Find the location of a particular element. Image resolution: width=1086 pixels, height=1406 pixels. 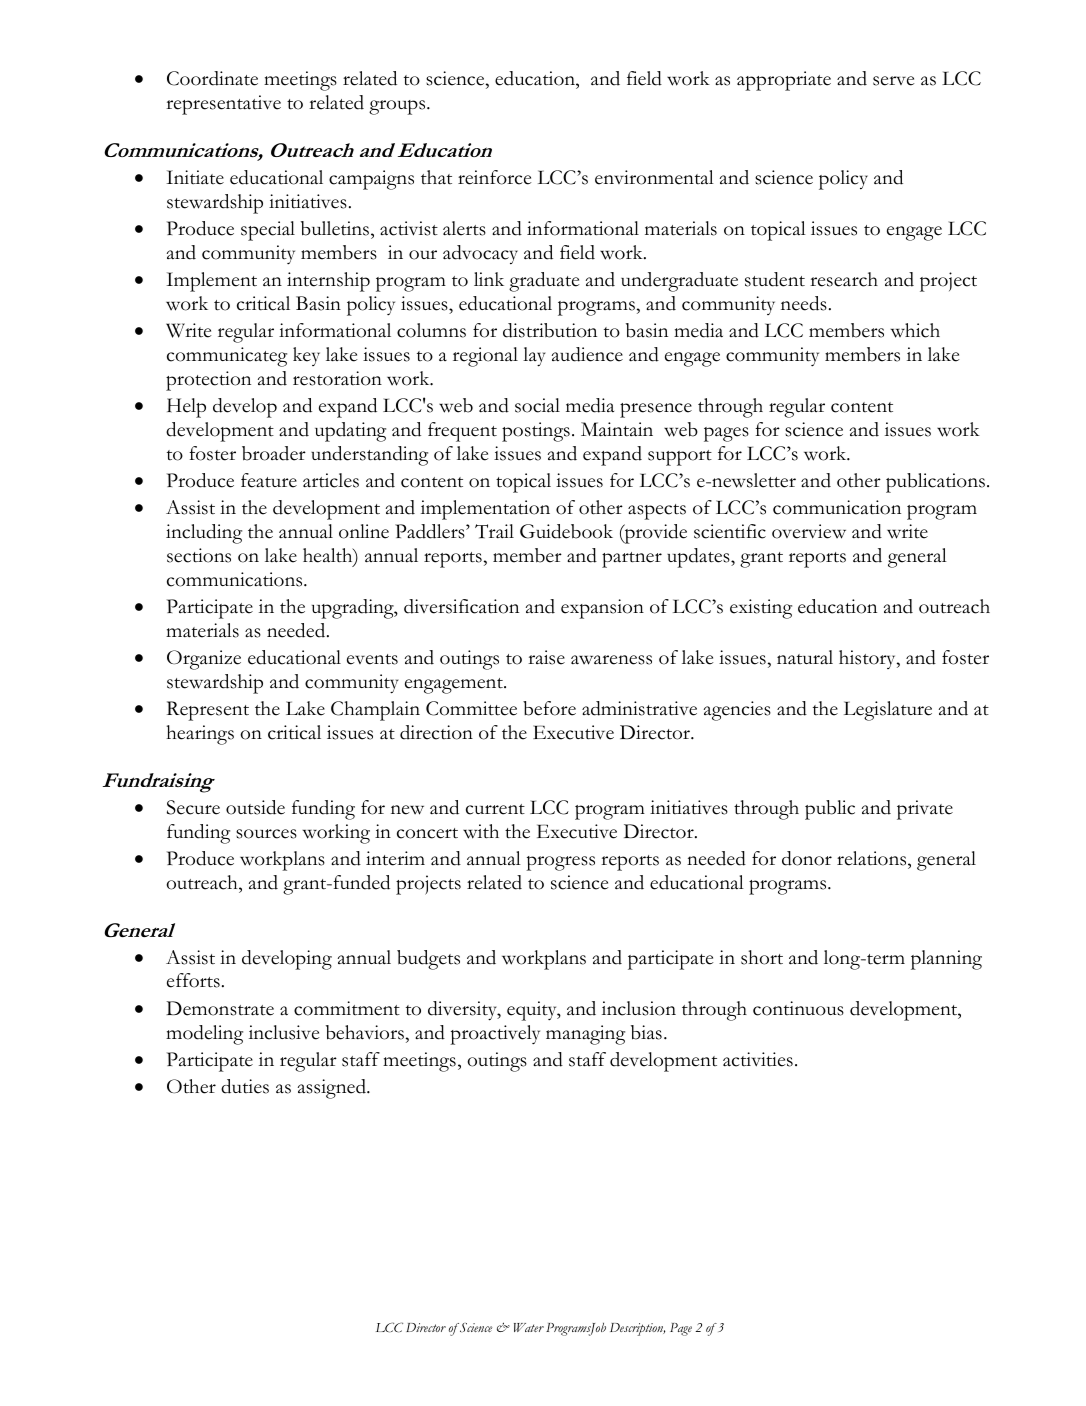

Coordinate is located at coordinates (212, 78).
